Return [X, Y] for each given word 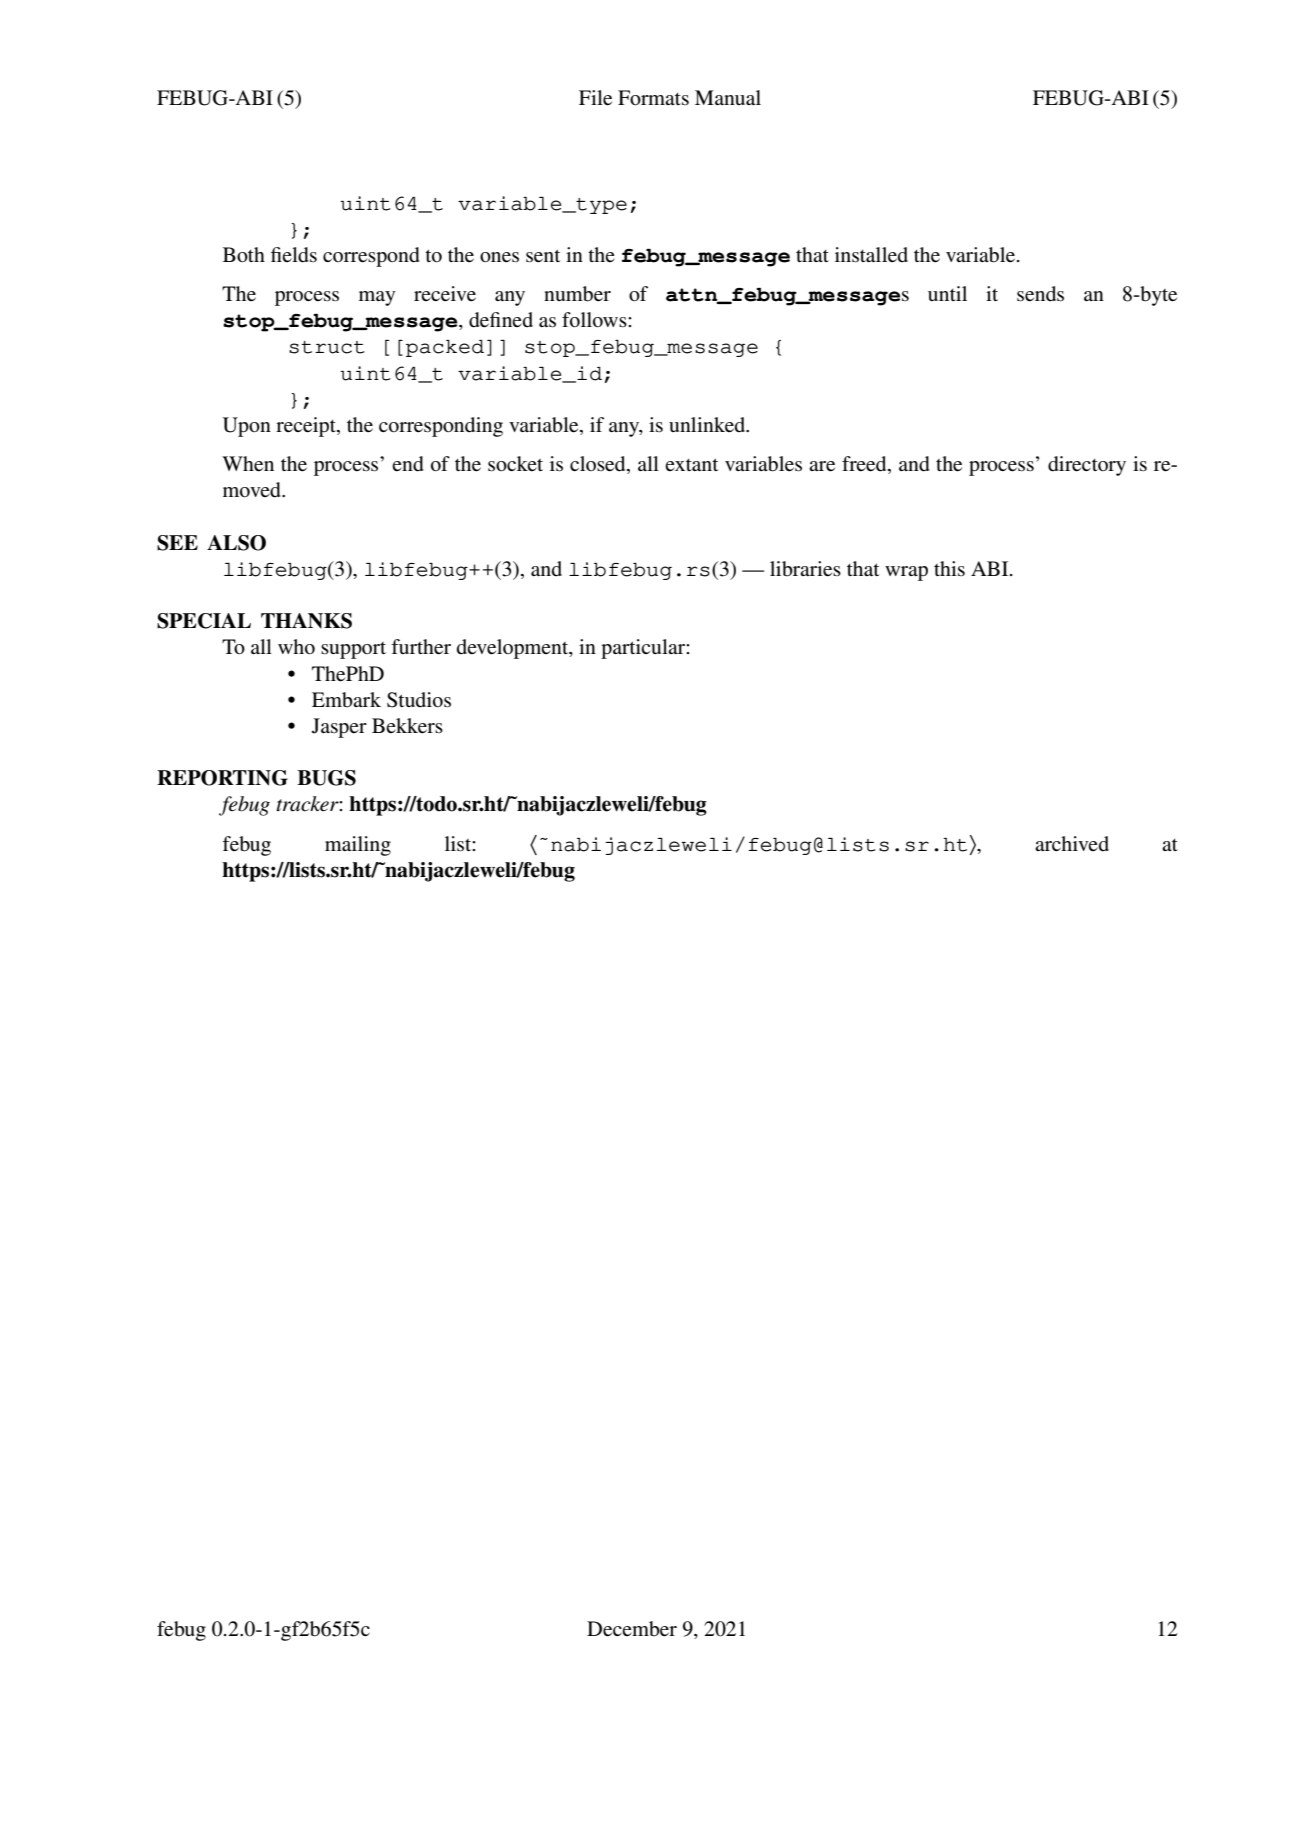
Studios [419, 700]
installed [871, 255]
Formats [653, 98]
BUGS [326, 778]
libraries [805, 569]
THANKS [306, 621]
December [632, 1629]
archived [1072, 843]
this [949, 569]
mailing [358, 846]
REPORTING [222, 778]
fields [294, 255]
